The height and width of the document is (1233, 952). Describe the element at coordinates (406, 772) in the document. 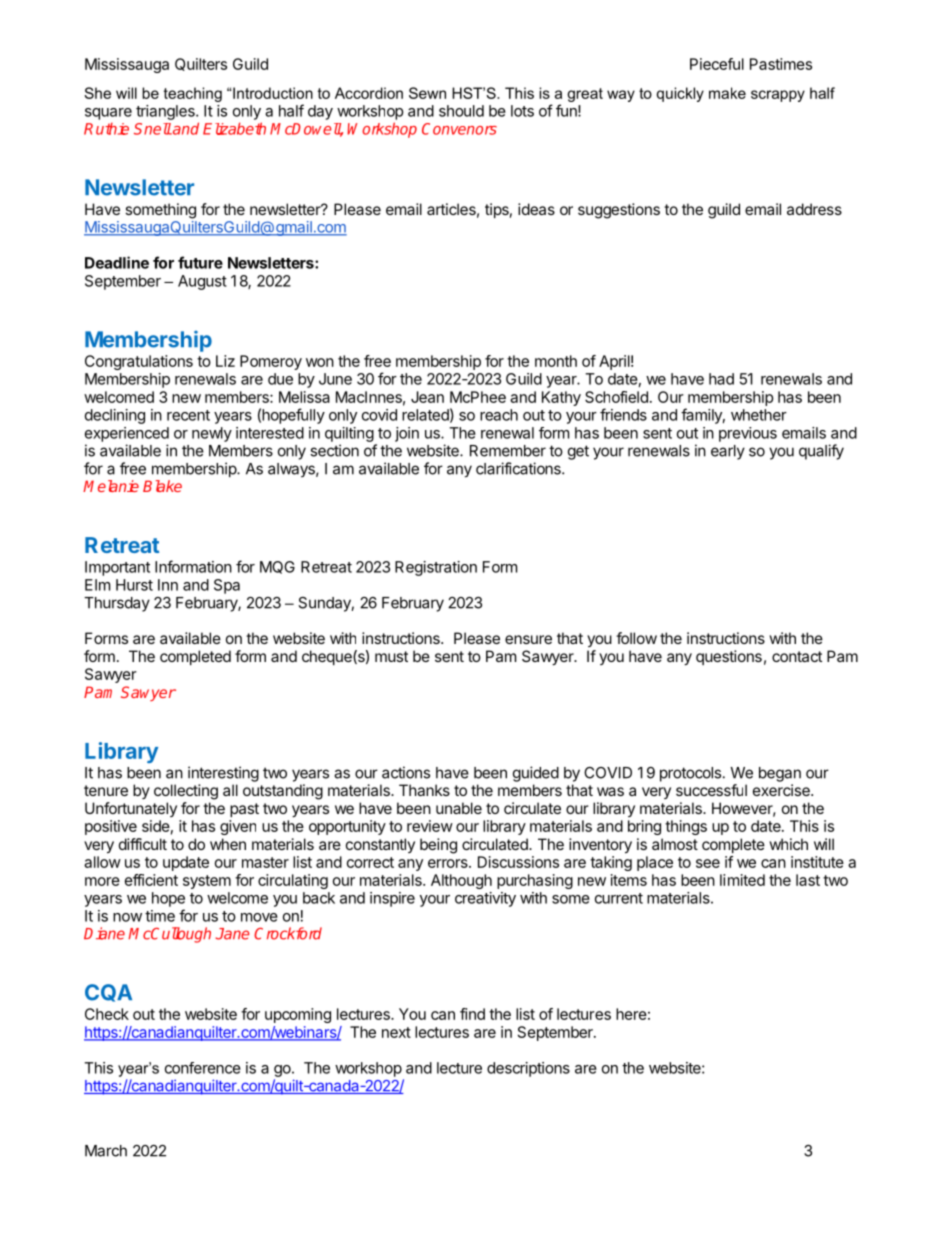

I see `actions` at that location.
